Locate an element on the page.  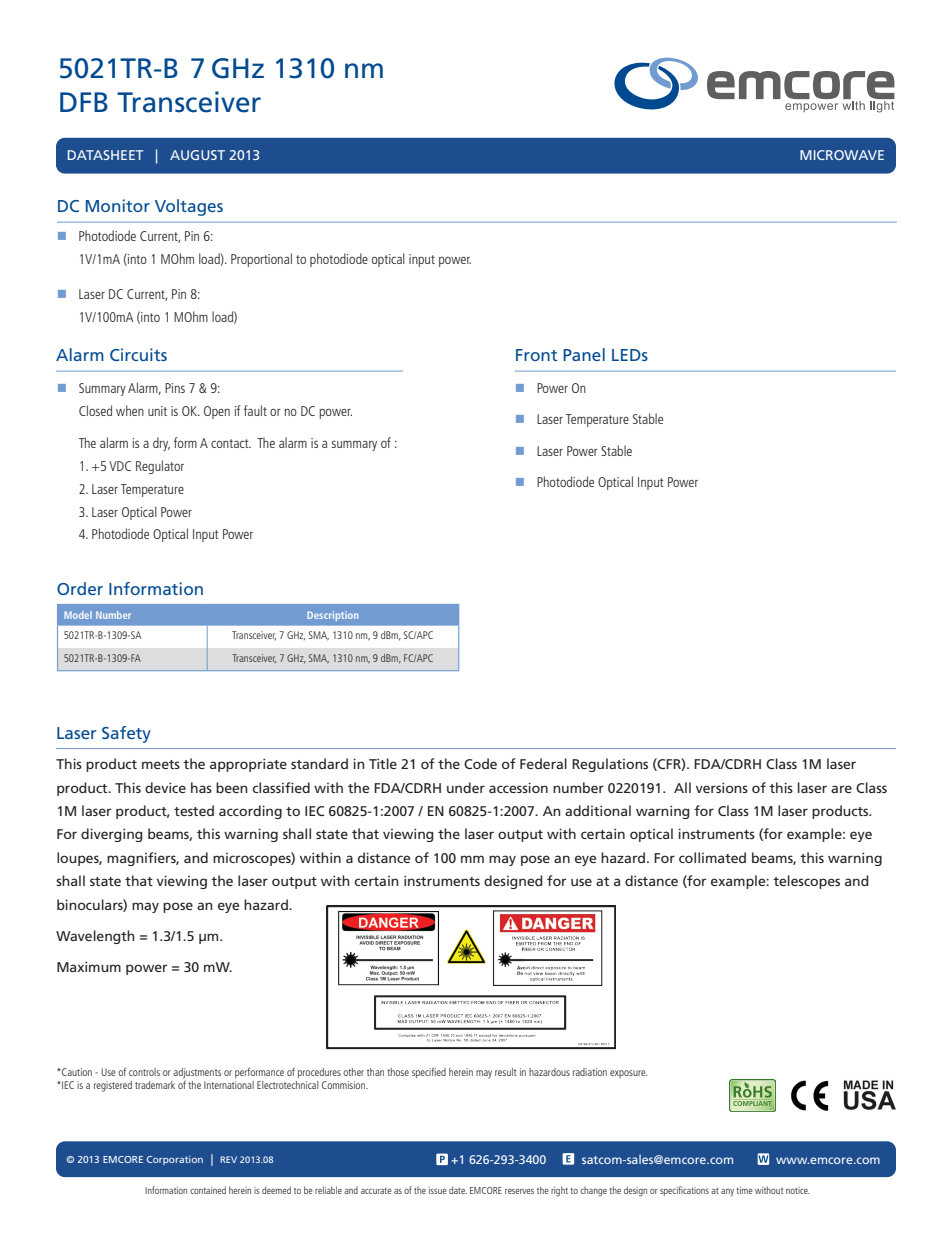
Corporation is located at coordinates (175, 1160).
